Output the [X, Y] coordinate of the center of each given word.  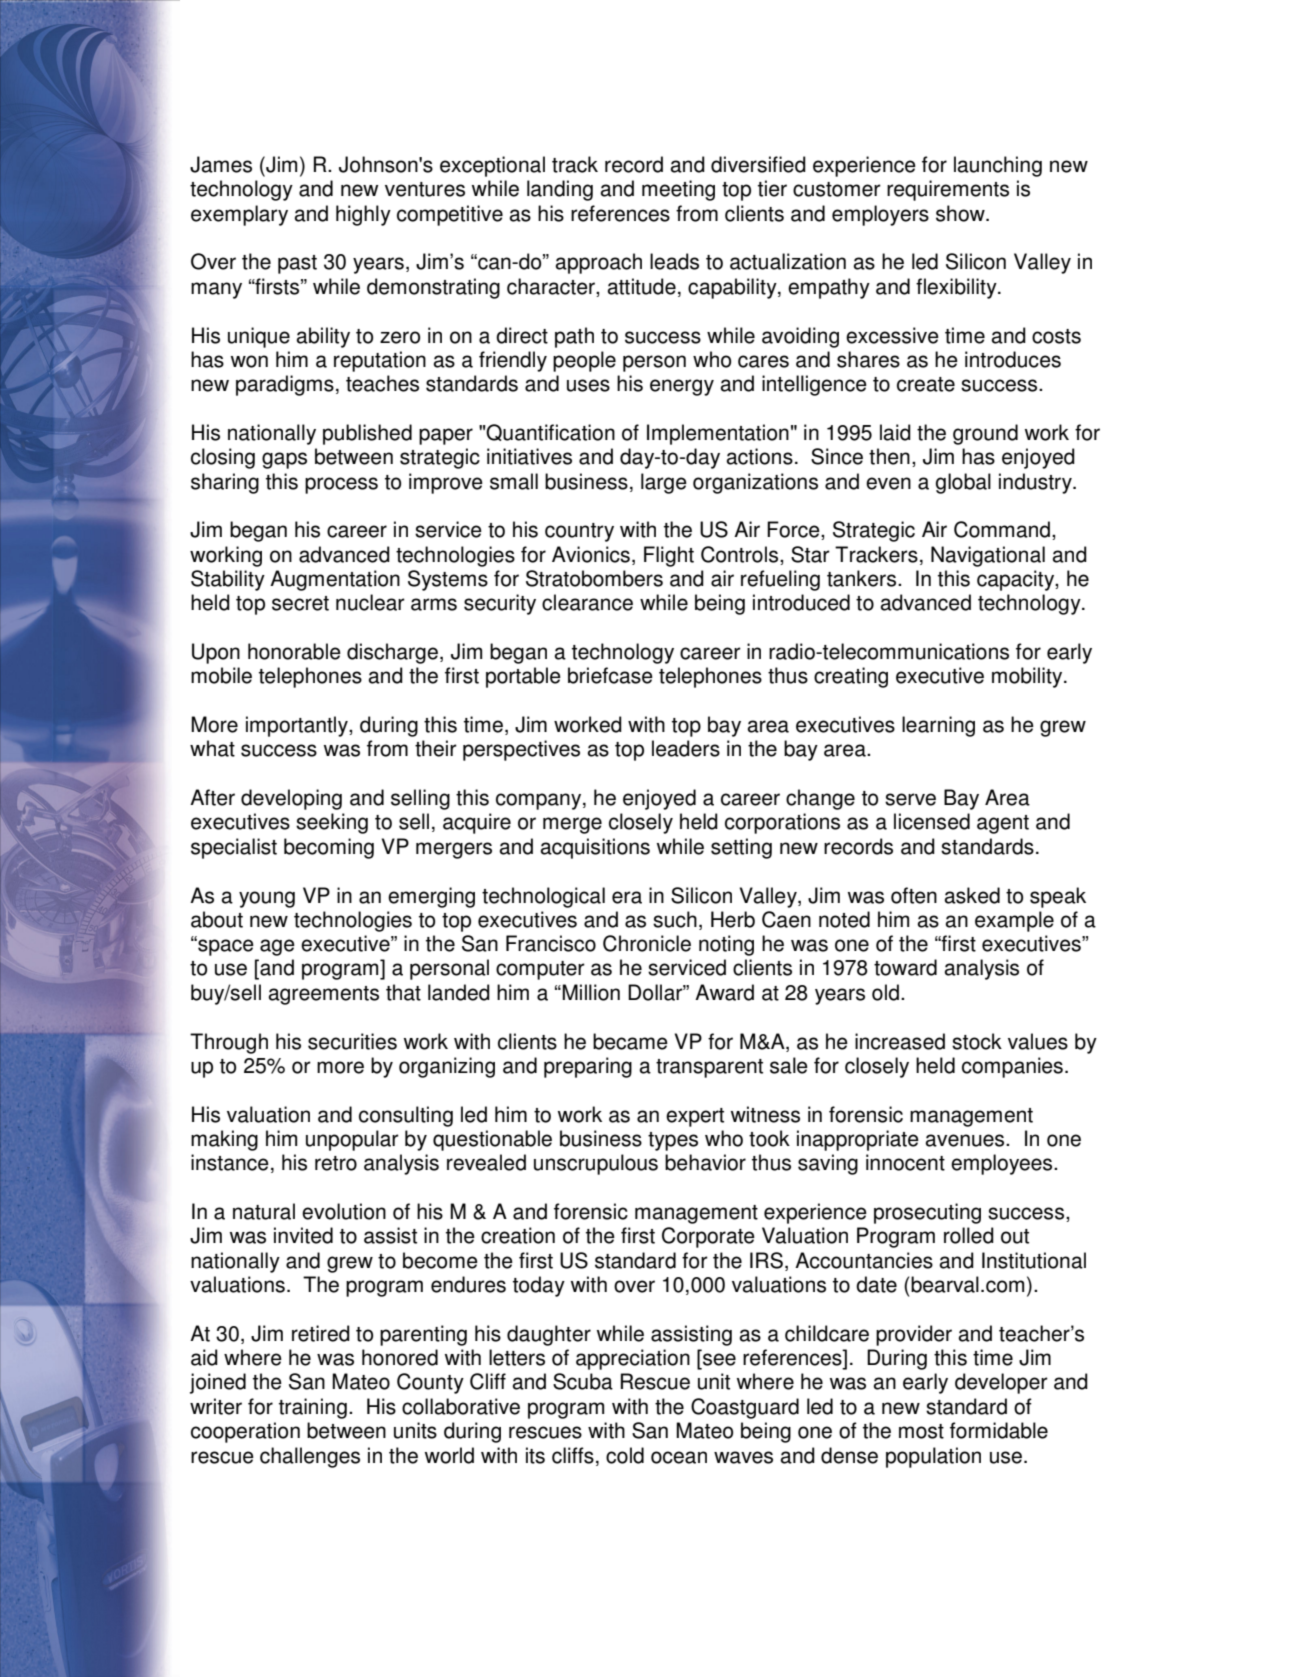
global [963, 483]
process [341, 485]
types [673, 1141]
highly [363, 215]
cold [625, 1455]
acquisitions [595, 848]
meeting [678, 190]
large [664, 483]
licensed [932, 821]
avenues [966, 1140]
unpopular [352, 1140]
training [313, 1408]
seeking [332, 823]
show [961, 213]
